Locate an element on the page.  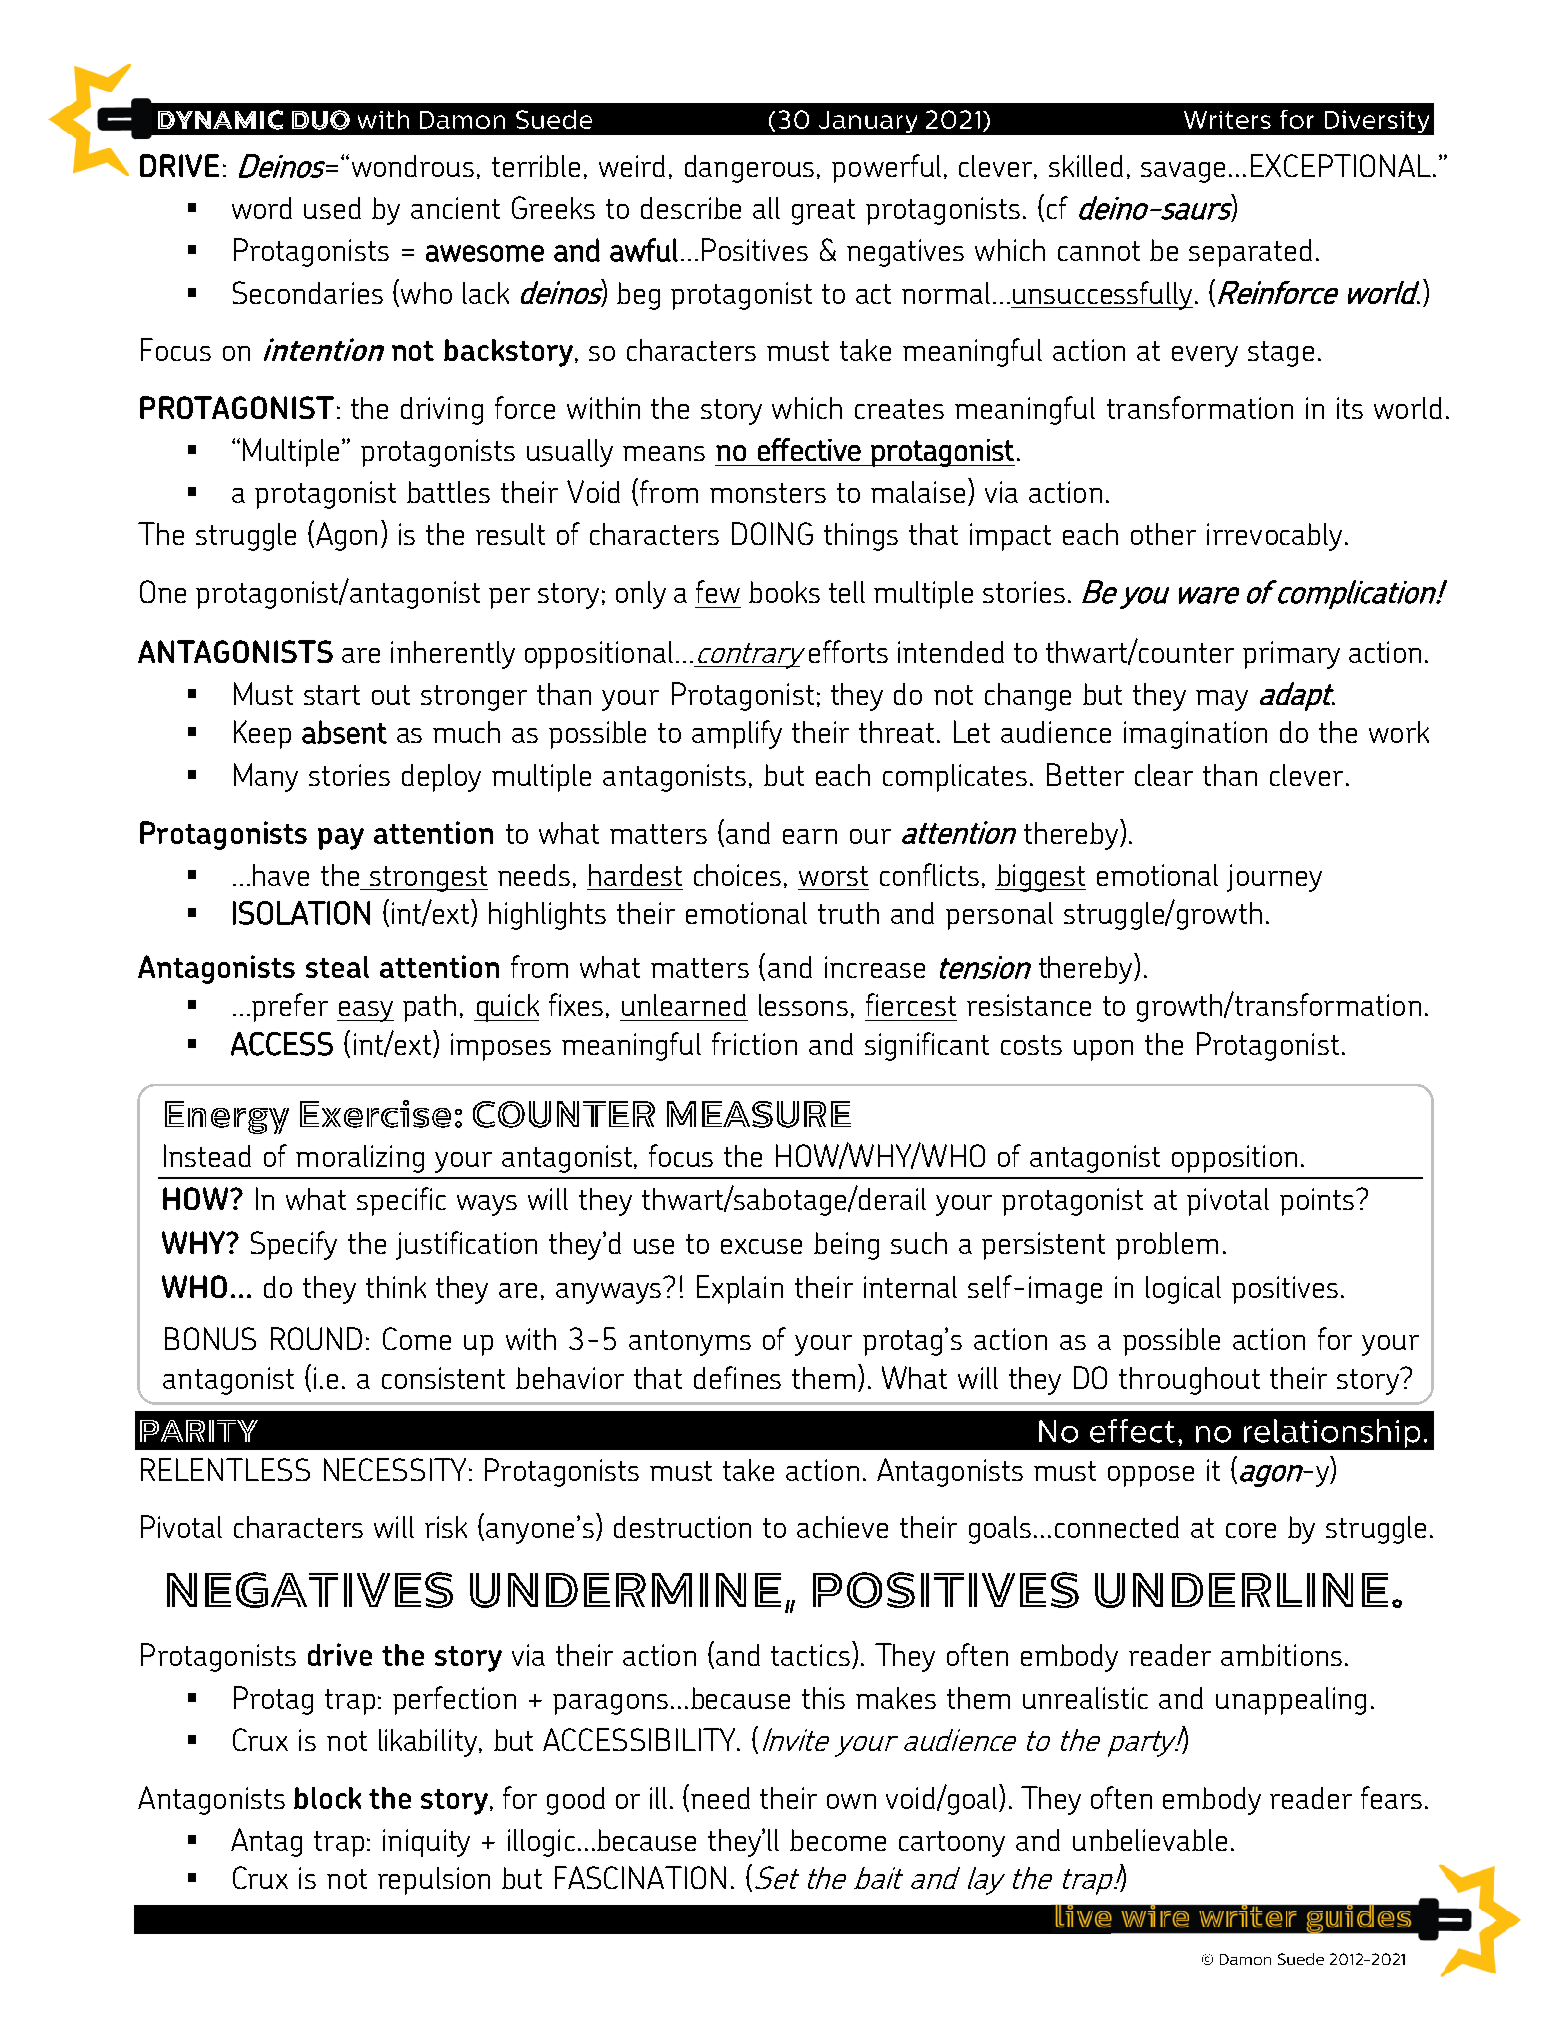
imagination is located at coordinates (1195, 735).
